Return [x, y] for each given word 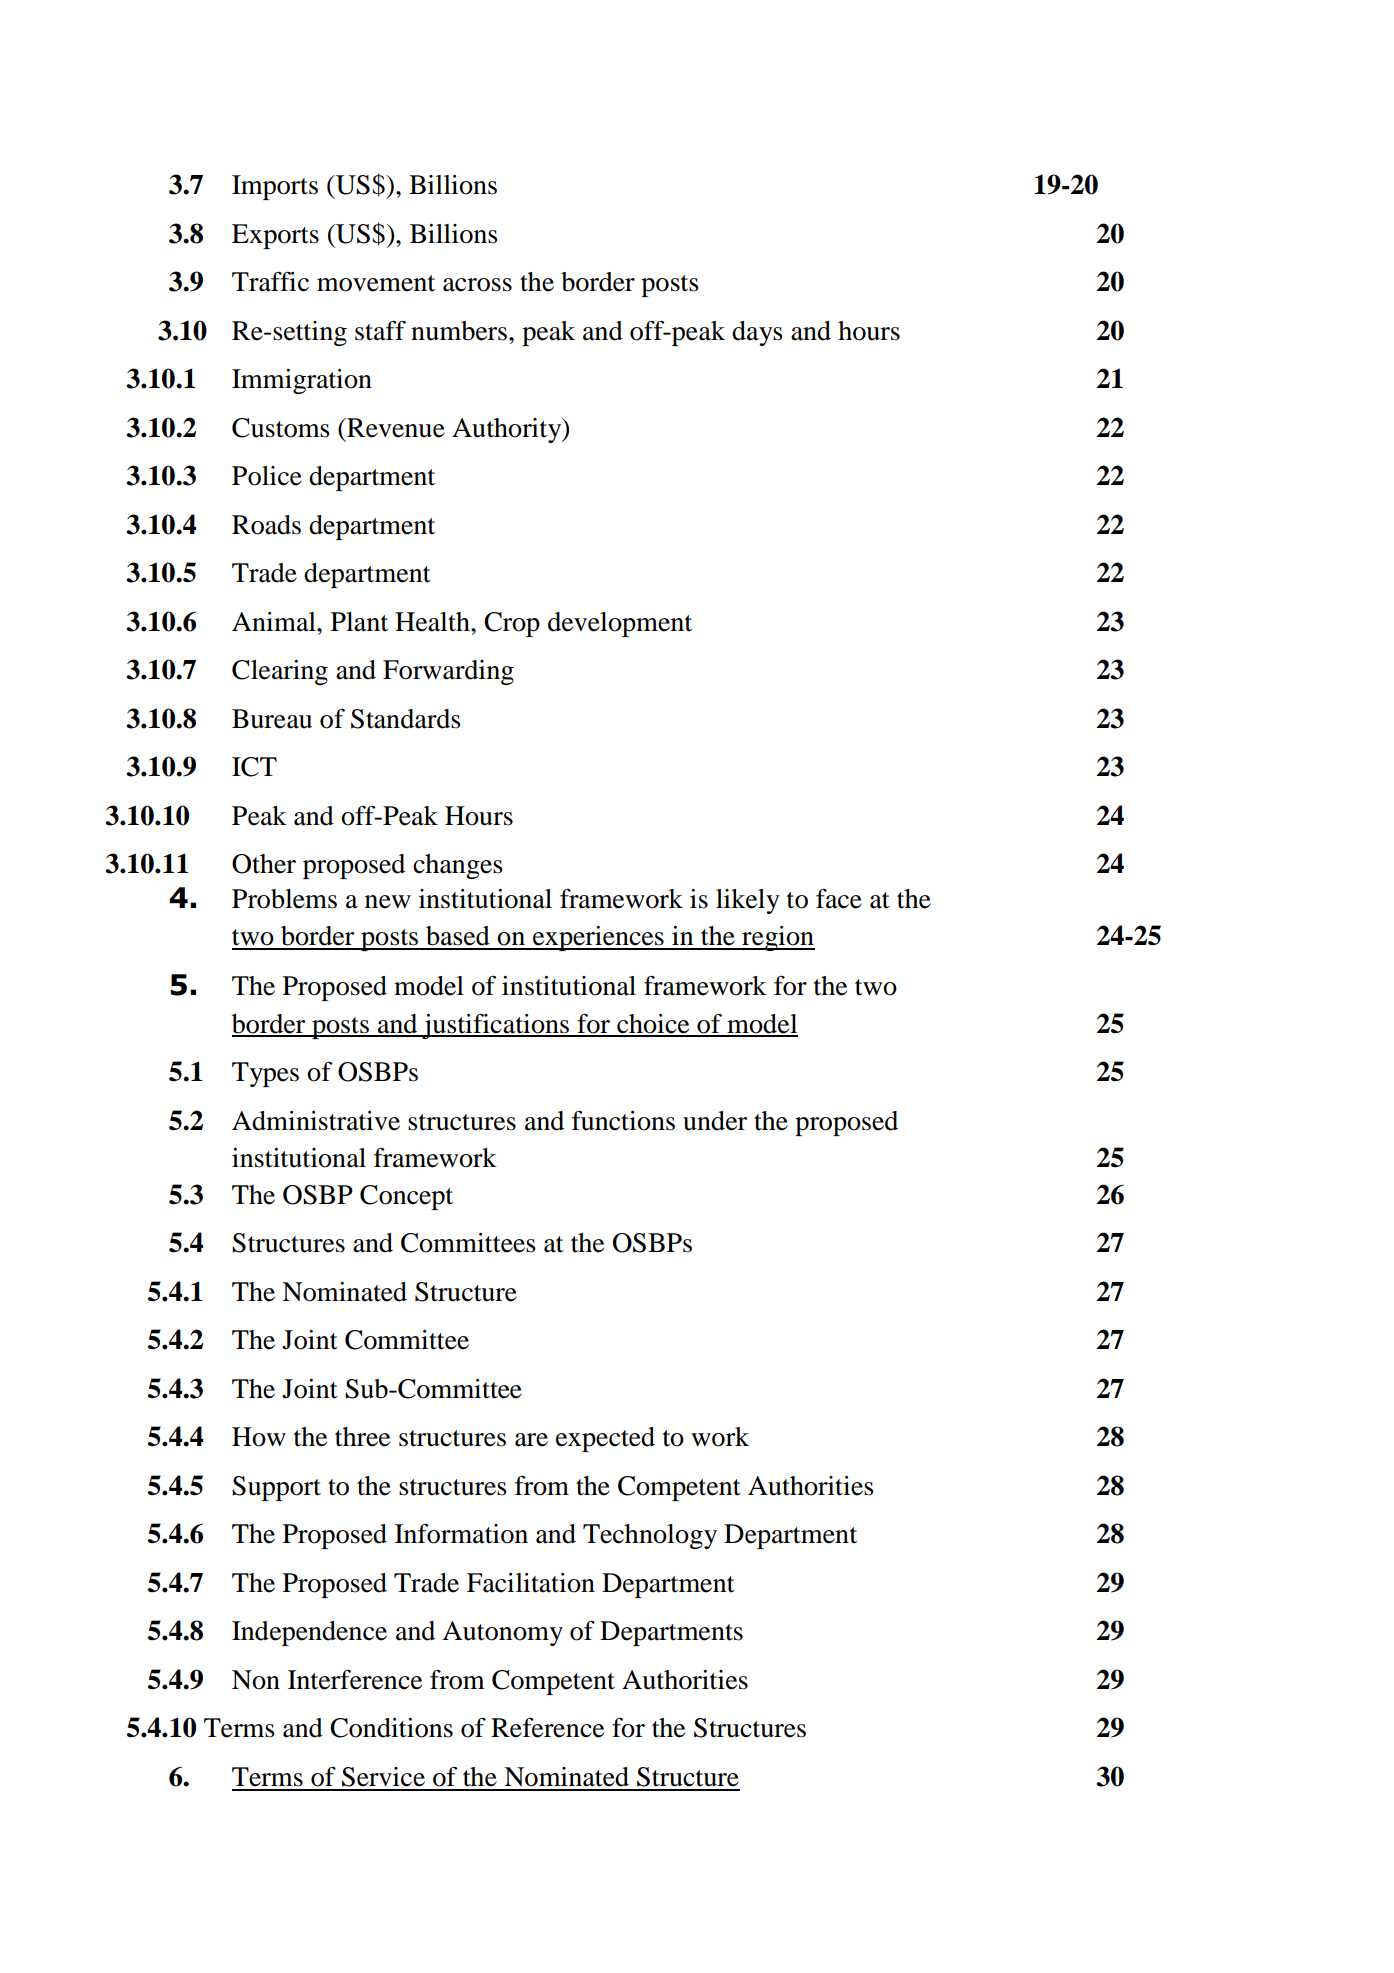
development [620, 624]
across [477, 285]
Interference [355, 1680]
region [777, 938]
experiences [598, 938]
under [715, 1121]
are [531, 1440]
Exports [275, 236]
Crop [512, 624]
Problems [284, 899]
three [362, 1437]
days [757, 333]
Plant [359, 622]
